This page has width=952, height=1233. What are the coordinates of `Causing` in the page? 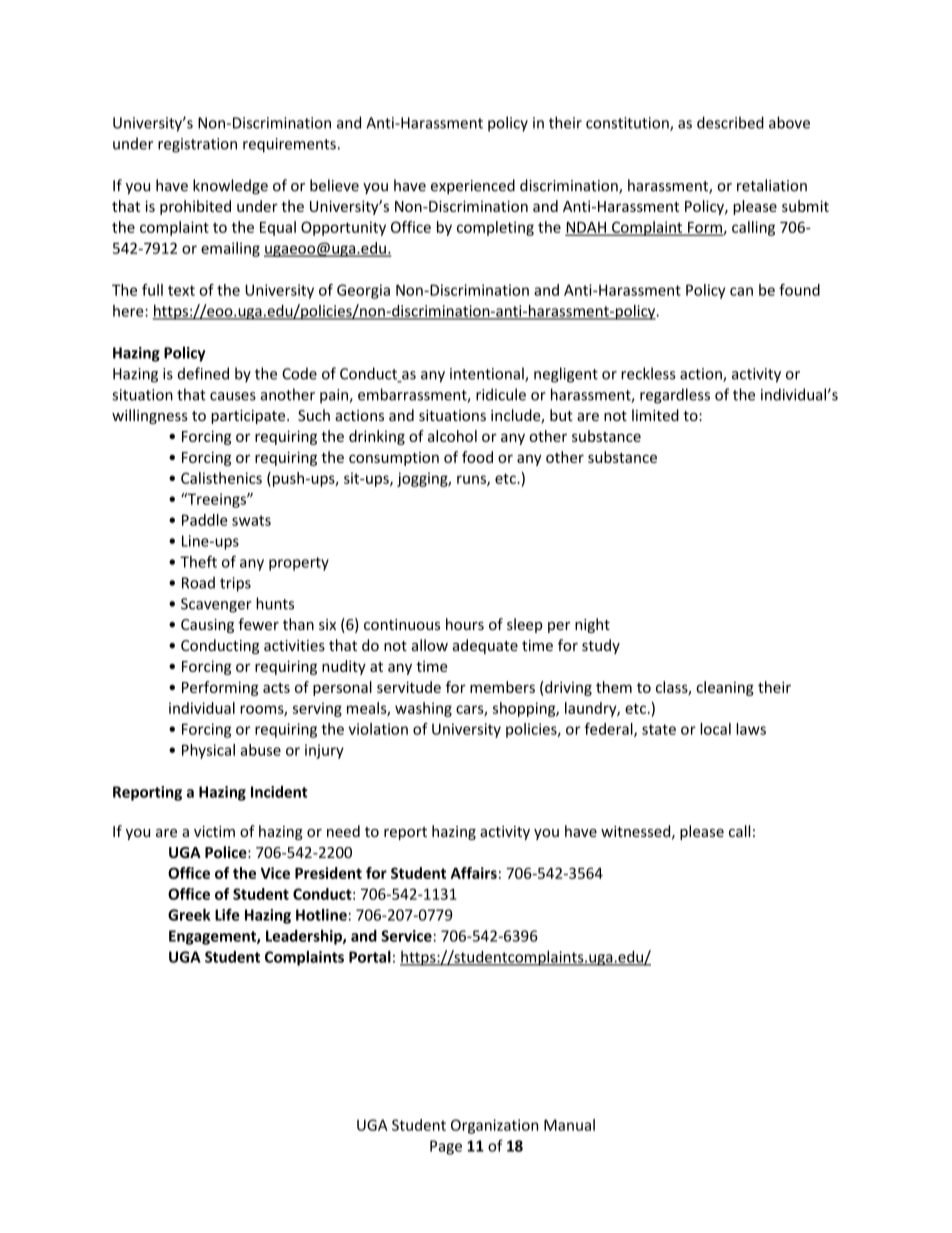 It's located at (207, 626).
